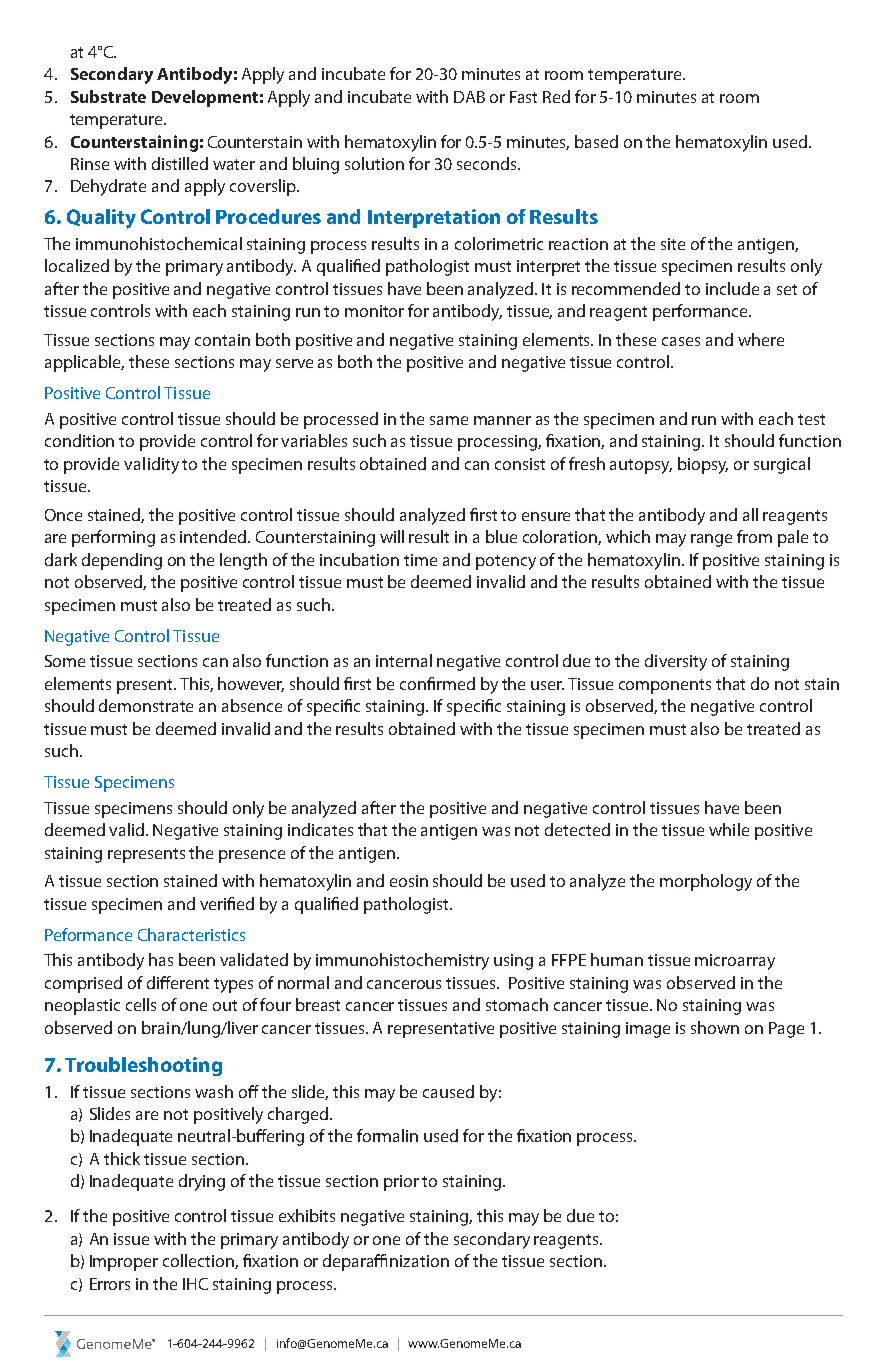 This screenshot has width=887, height=1372. I want to click on based, so click(596, 141).
